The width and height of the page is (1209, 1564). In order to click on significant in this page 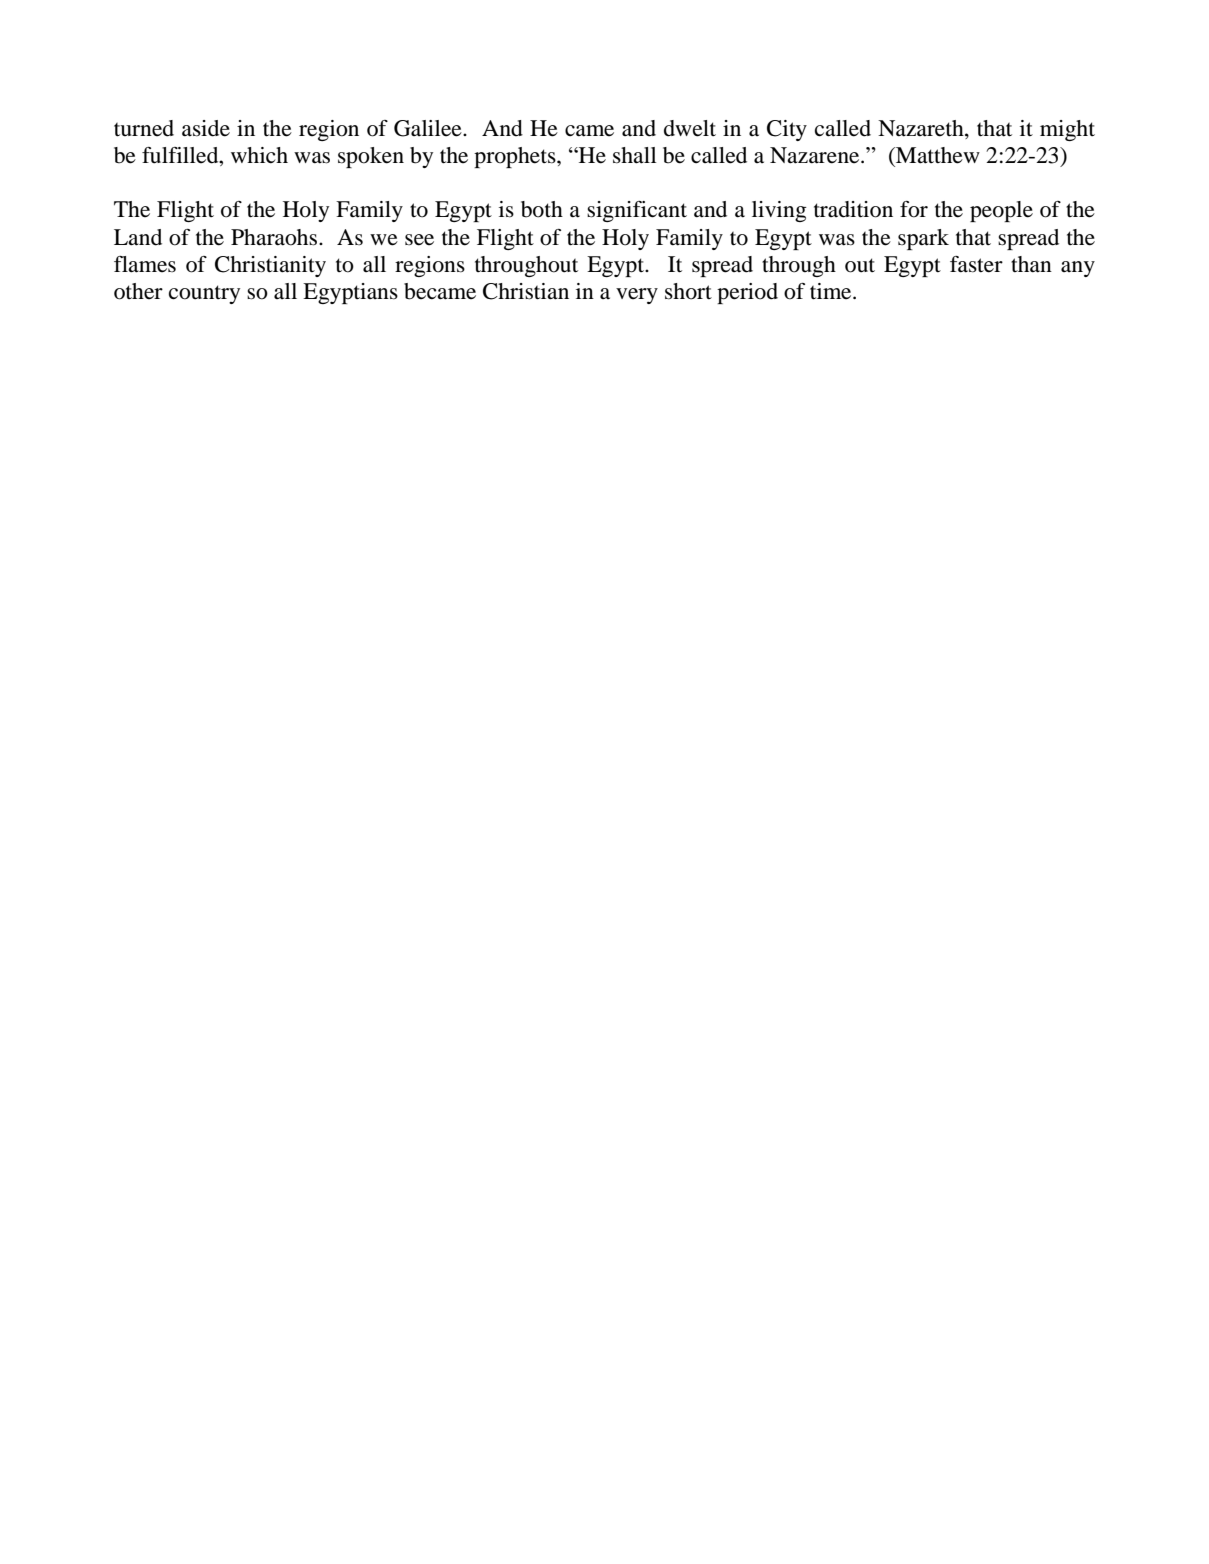, I will do `click(637, 211)`.
